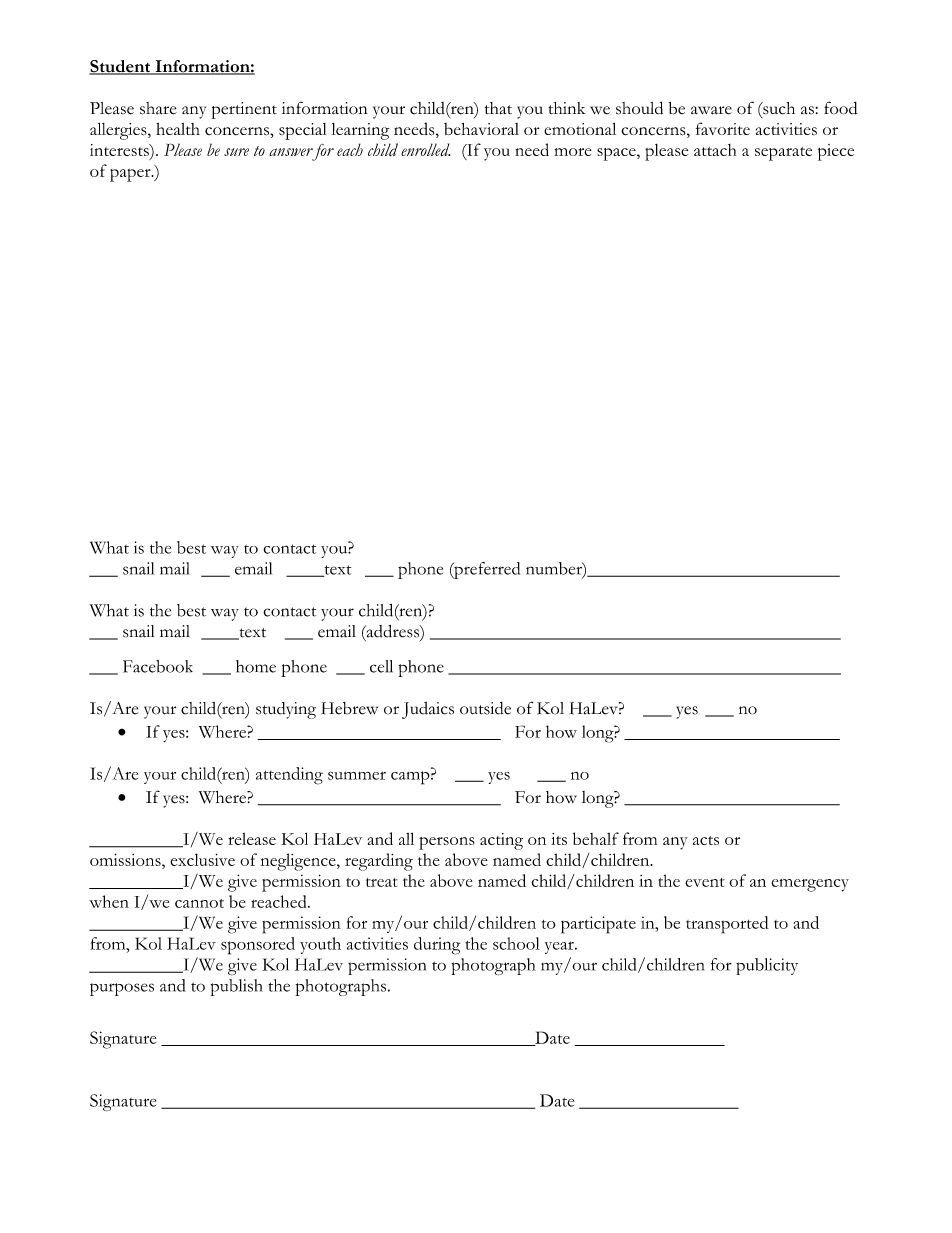  Describe the element at coordinates (158, 108) in the document. I see `share` at that location.
